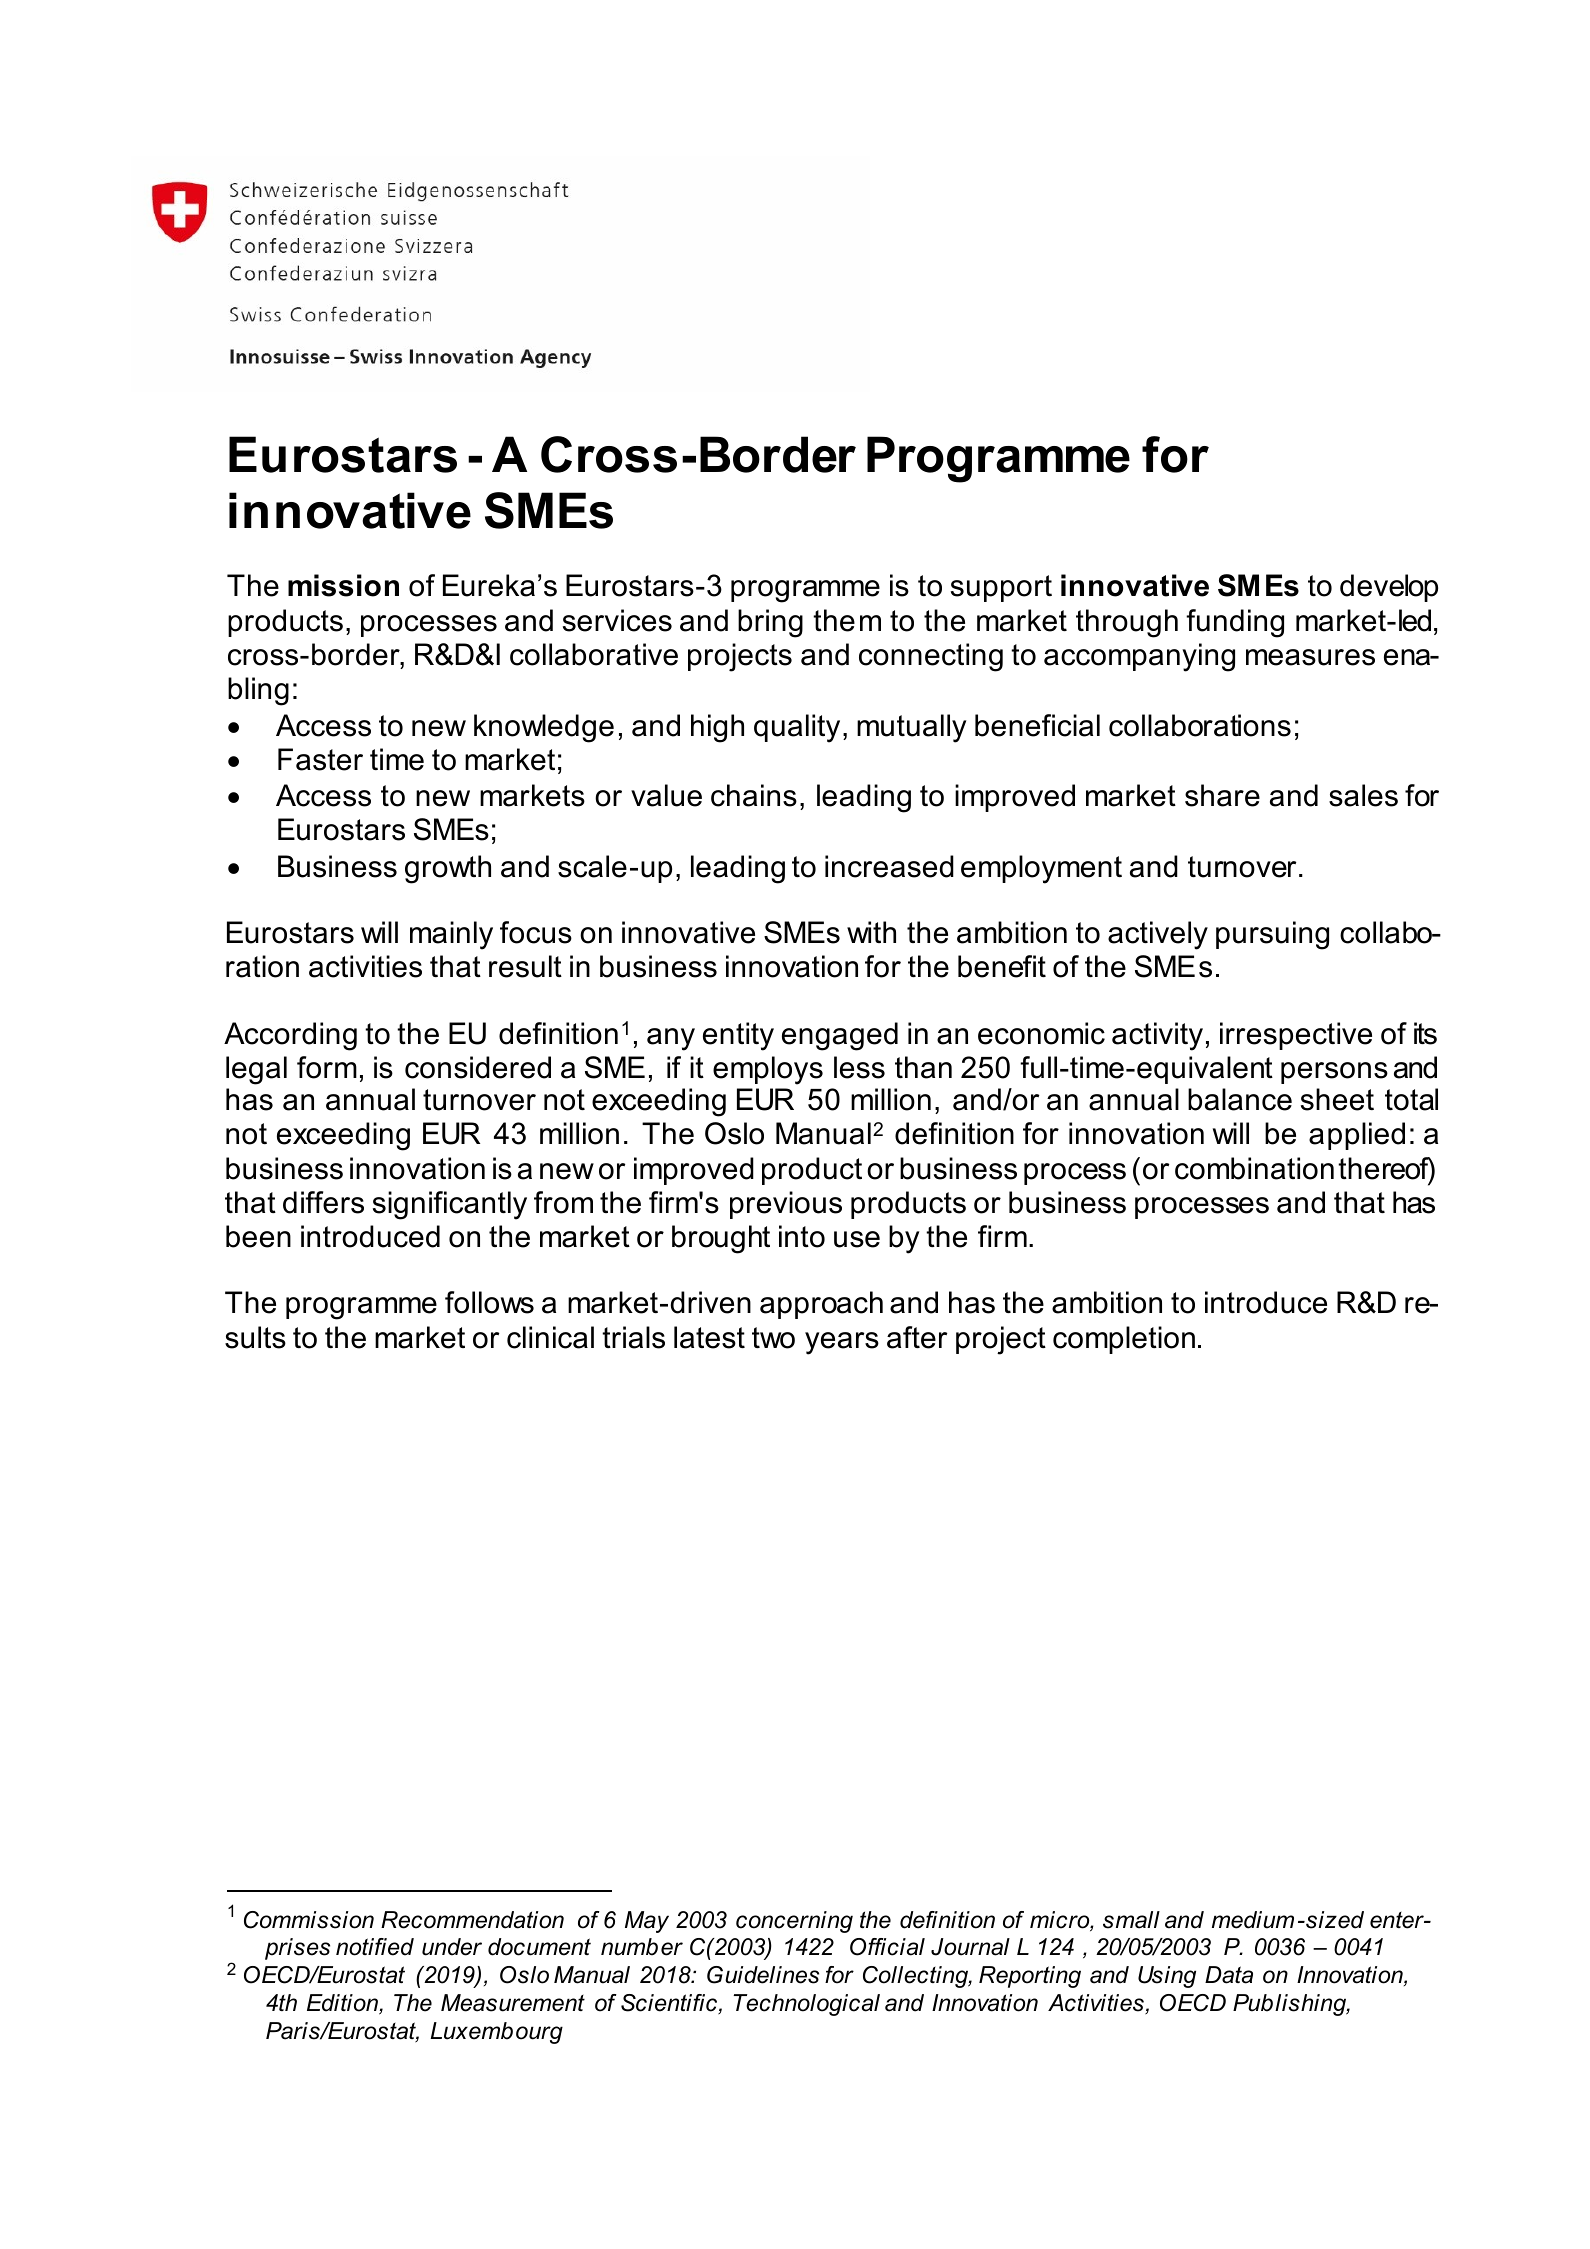  What do you see at coordinates (821, 1305) in the page?
I see `approach` at bounding box center [821, 1305].
